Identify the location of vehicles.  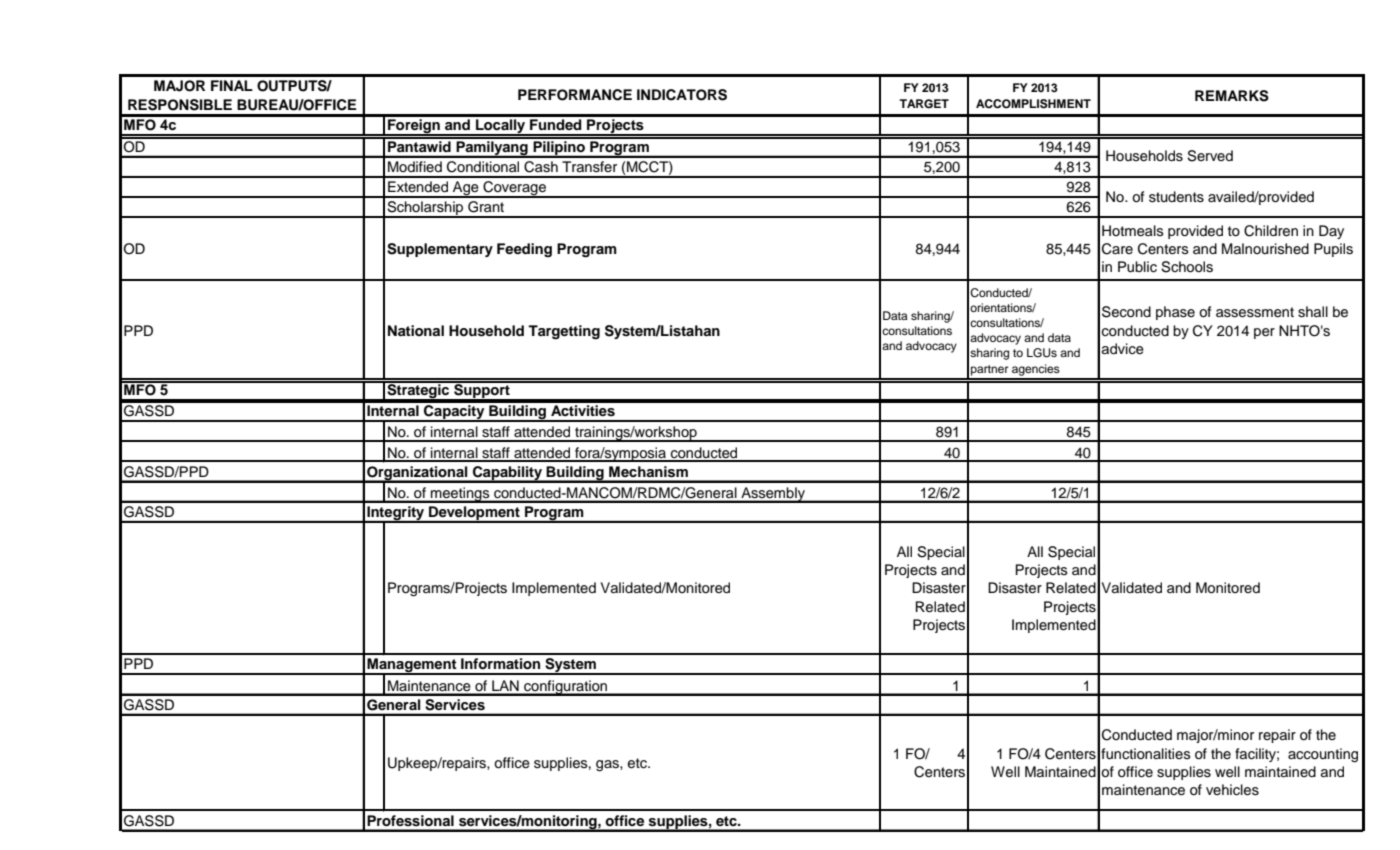
(1232, 790).
